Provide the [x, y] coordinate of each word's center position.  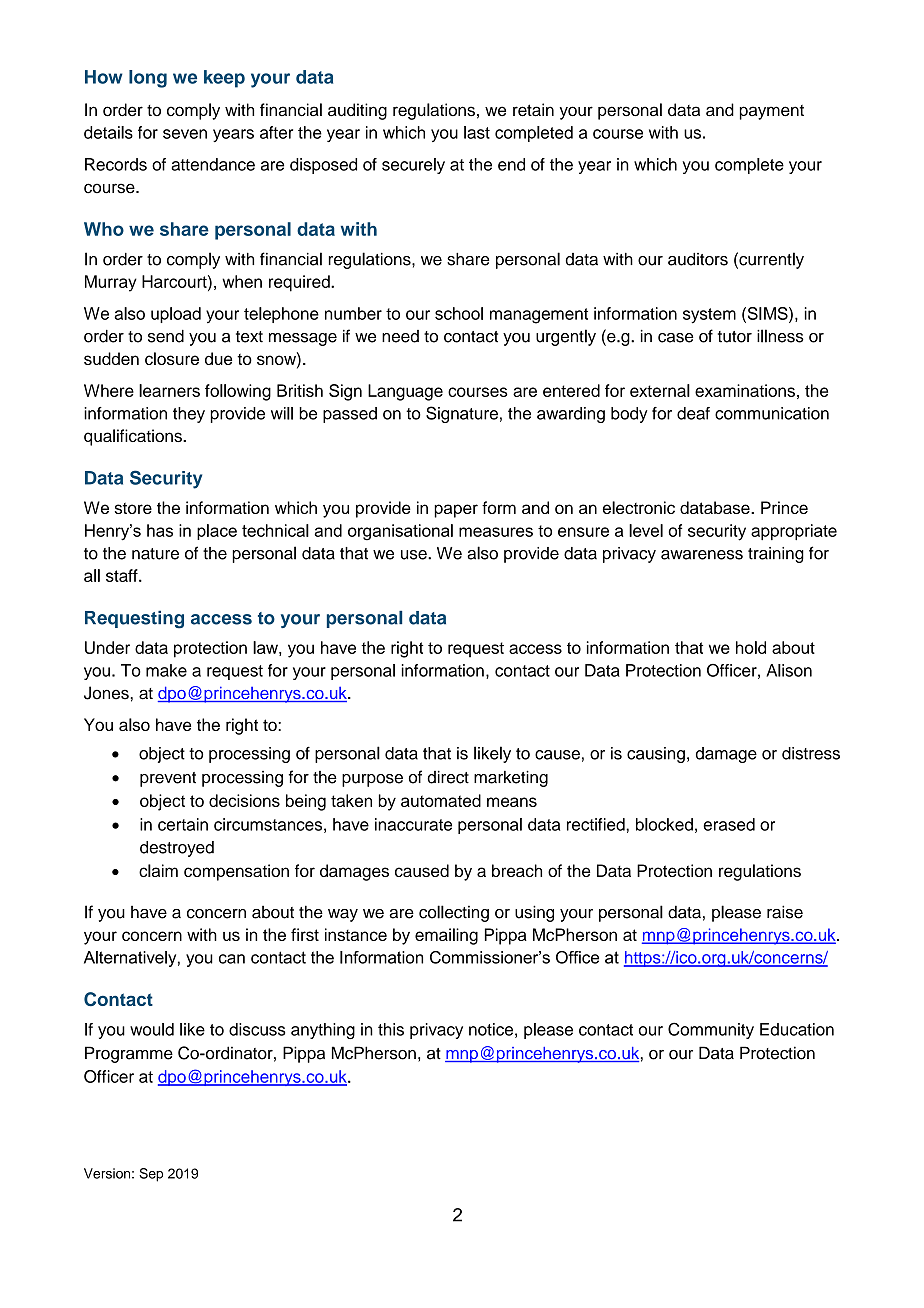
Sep [151, 1175]
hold [751, 647]
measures [496, 532]
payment [772, 112]
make [166, 670]
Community [711, 1030]
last [477, 132]
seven [185, 134]
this [391, 1029]
